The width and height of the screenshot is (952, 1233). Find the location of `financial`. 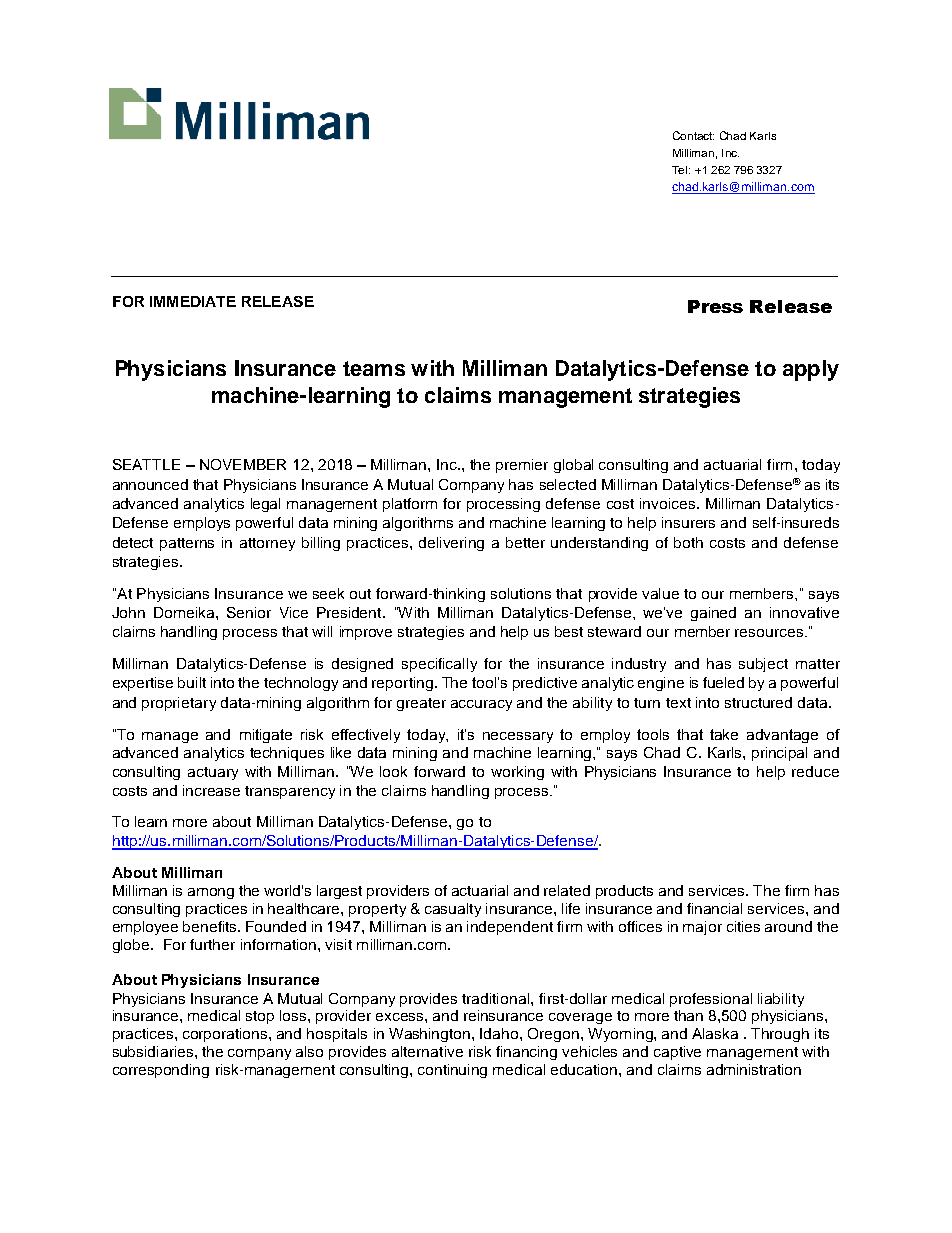

financial is located at coordinates (714, 908).
